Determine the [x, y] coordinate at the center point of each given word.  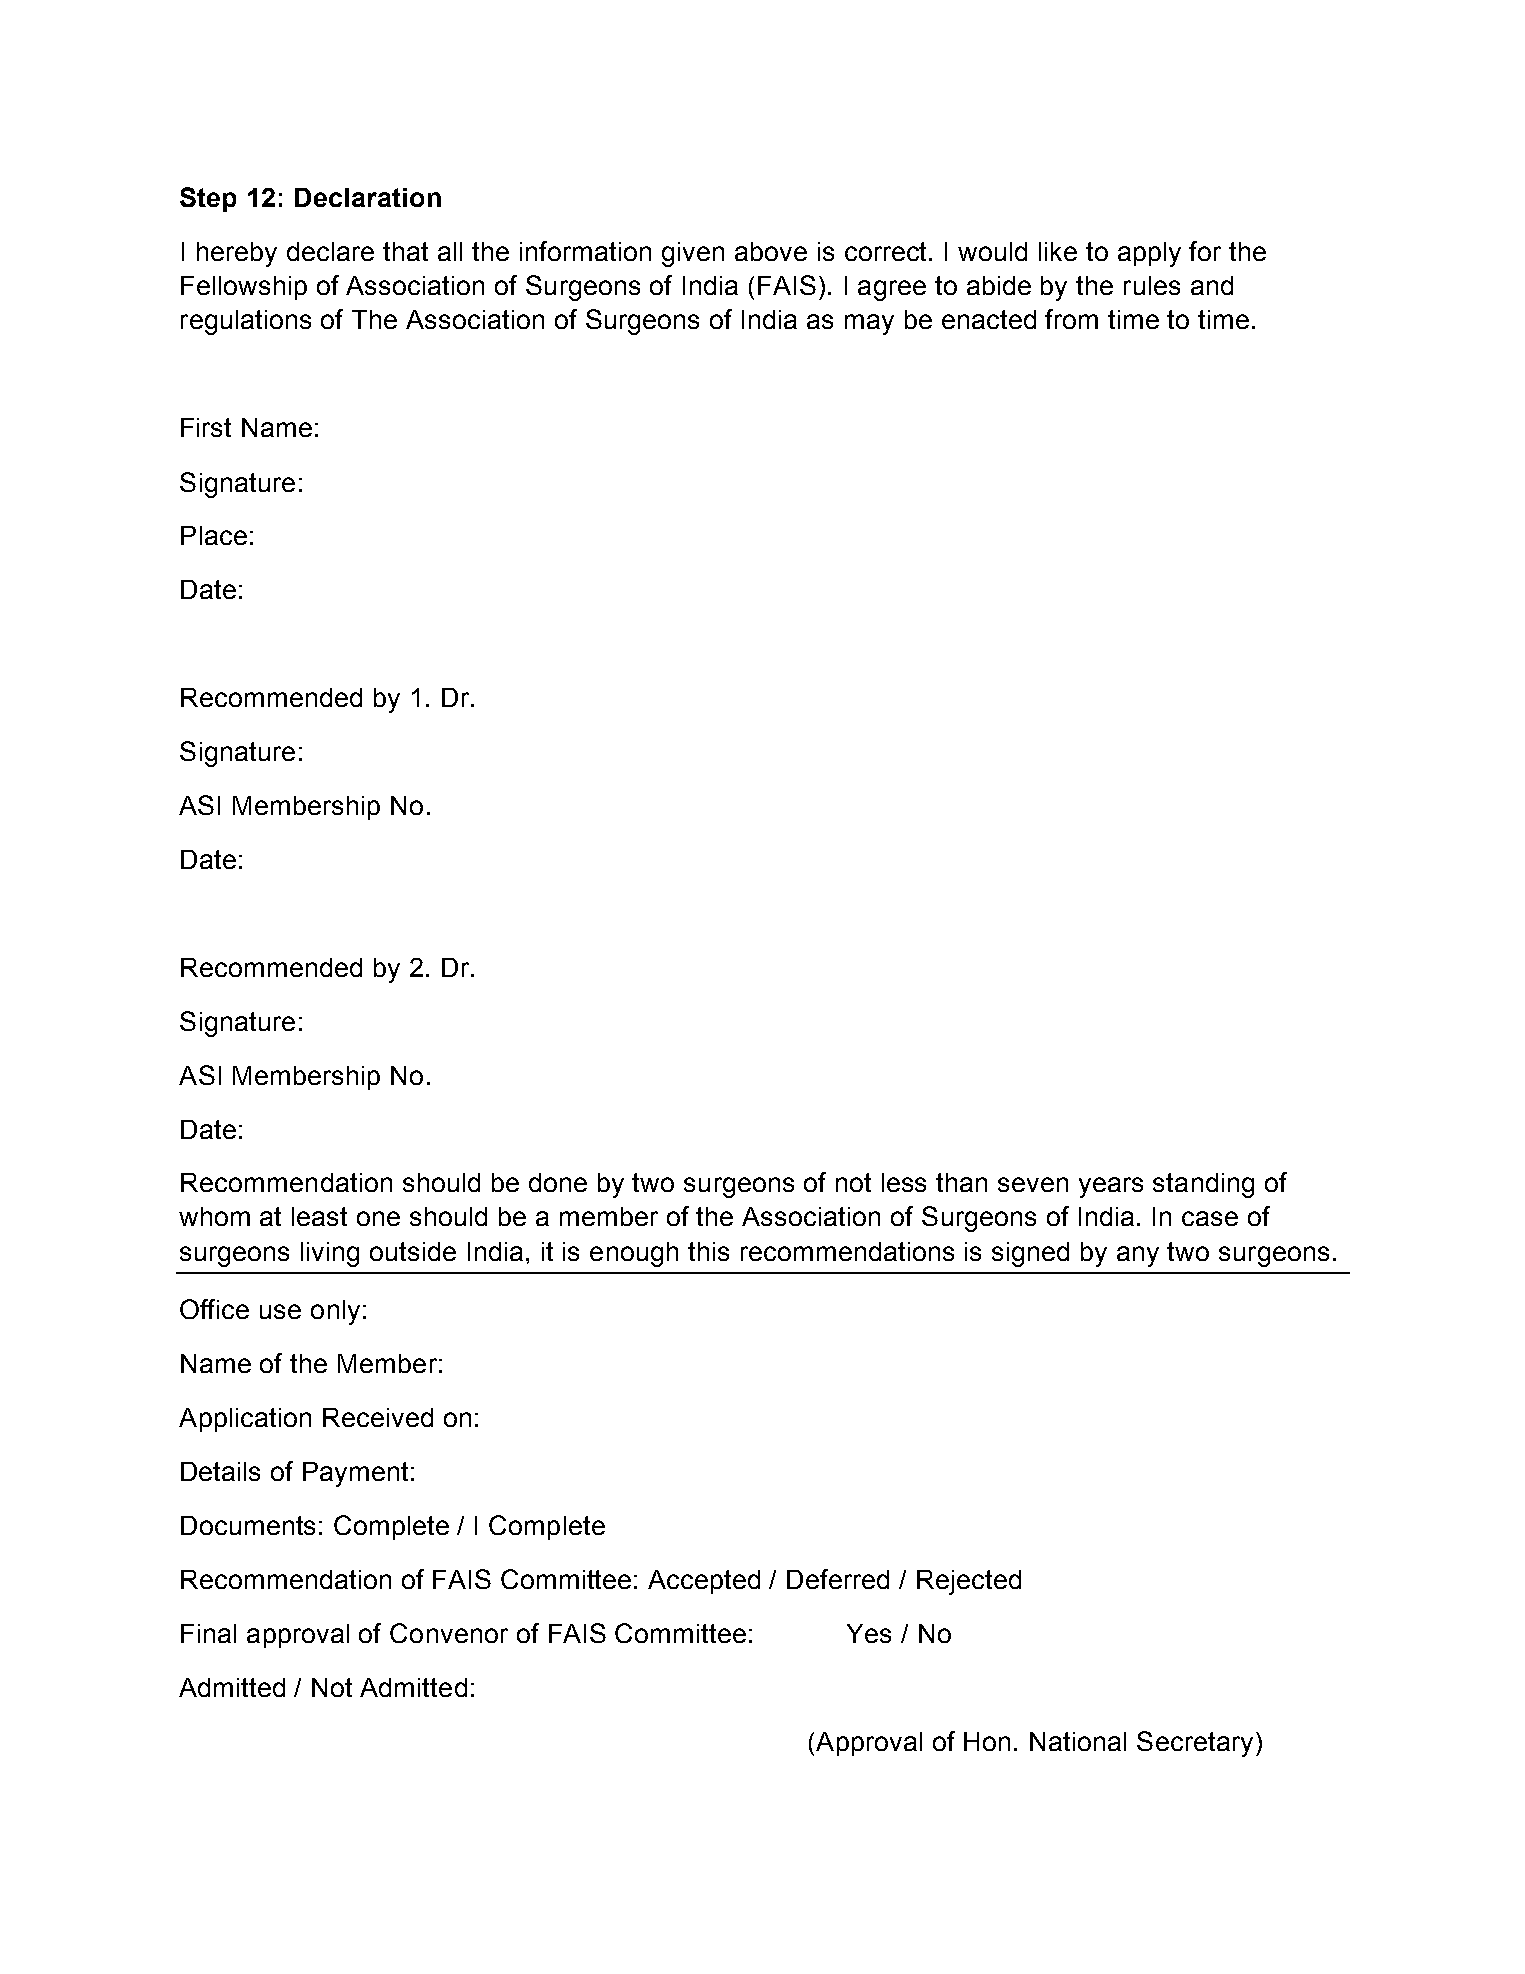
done [558, 1182]
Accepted [704, 1582]
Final [208, 1633]
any [1138, 1256]
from [1071, 319]
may [869, 324]
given [693, 254]
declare [330, 251]
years [1111, 1187]
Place [214, 535]
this [708, 1251]
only [335, 1312]
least [319, 1216]
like [1058, 251]
